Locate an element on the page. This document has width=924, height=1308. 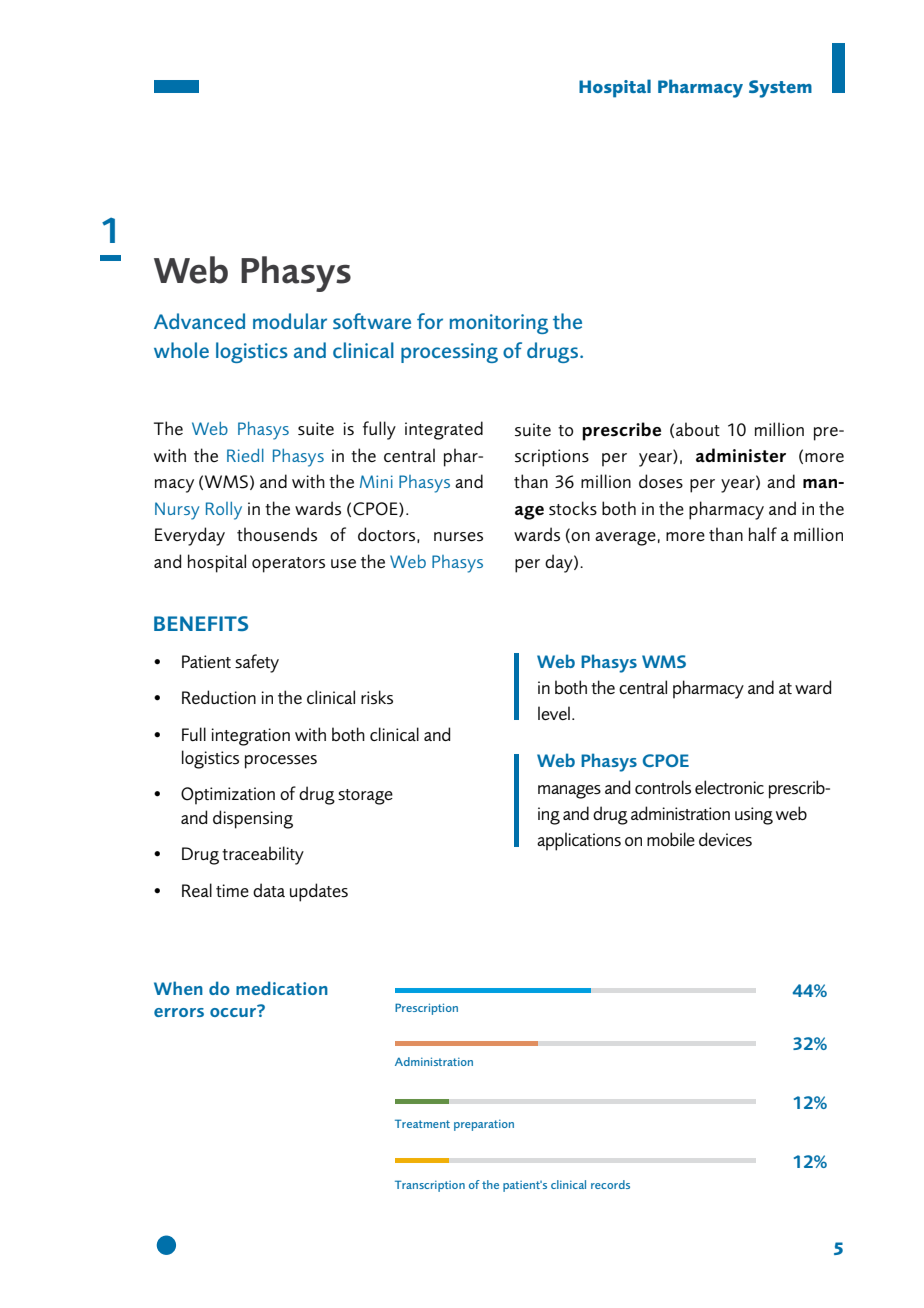
level is located at coordinates (554, 713).
